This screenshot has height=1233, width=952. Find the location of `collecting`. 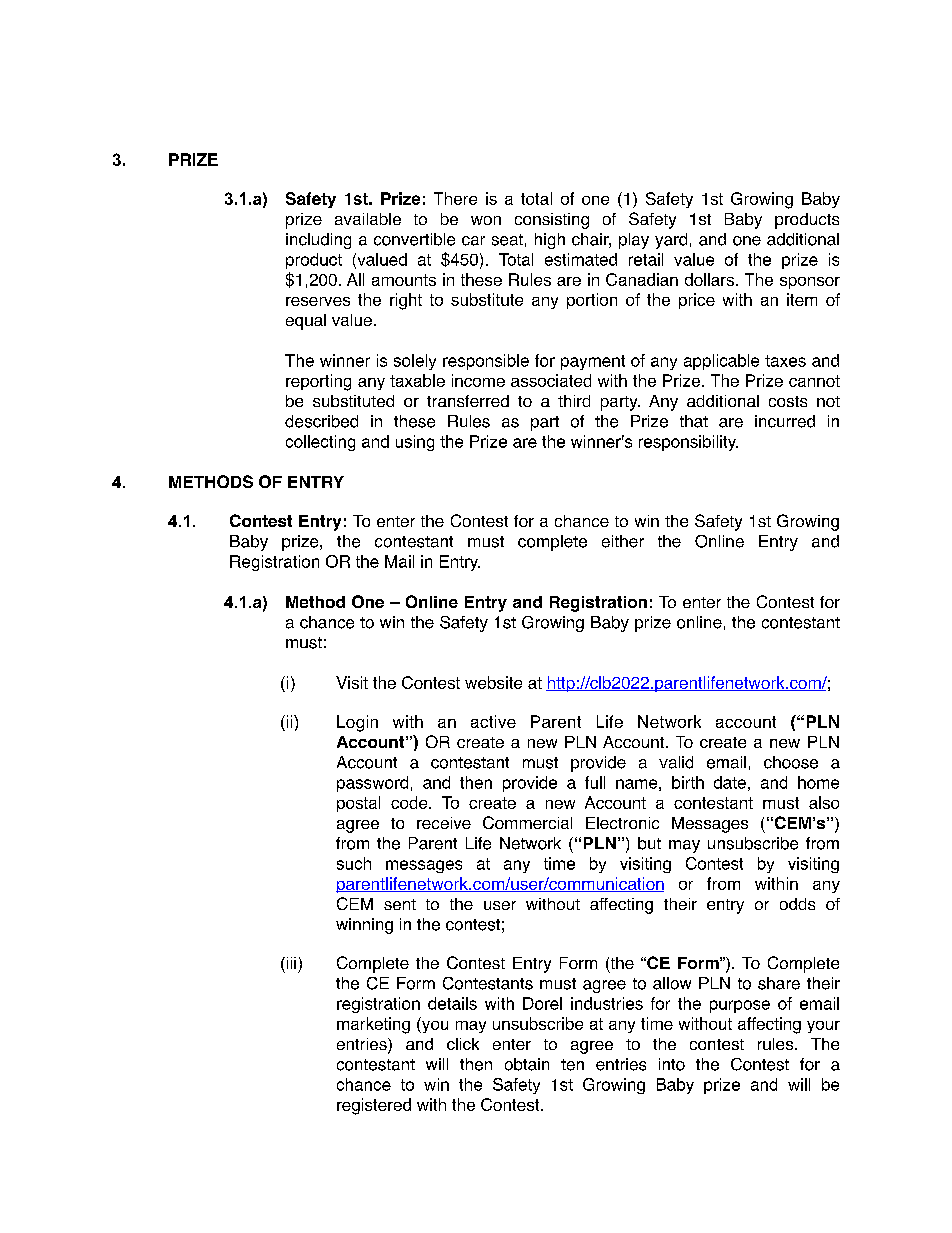

collecting is located at coordinates (320, 443).
